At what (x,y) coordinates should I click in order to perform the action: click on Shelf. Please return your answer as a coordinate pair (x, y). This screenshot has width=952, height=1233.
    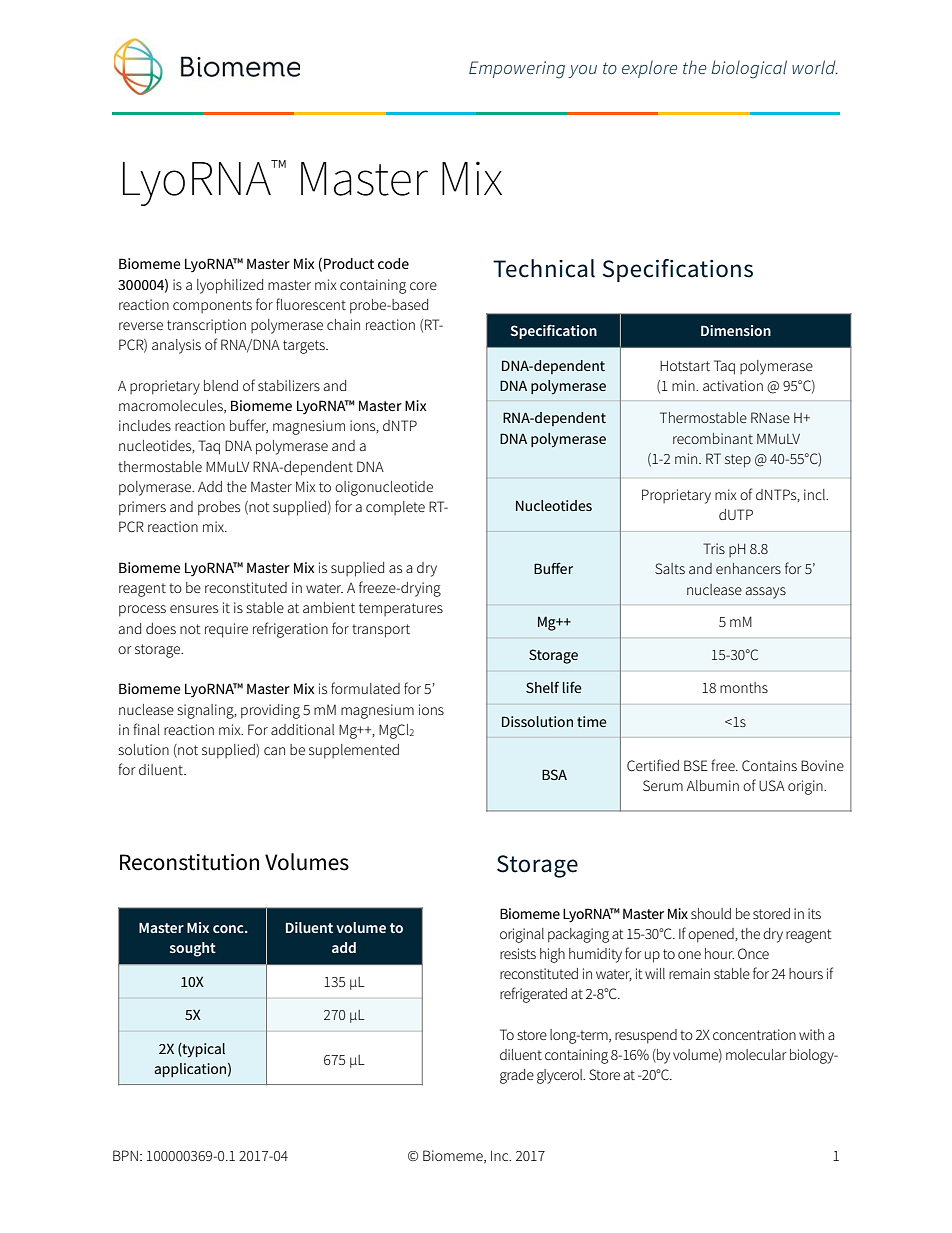
    Looking at the image, I should click on (542, 687).
